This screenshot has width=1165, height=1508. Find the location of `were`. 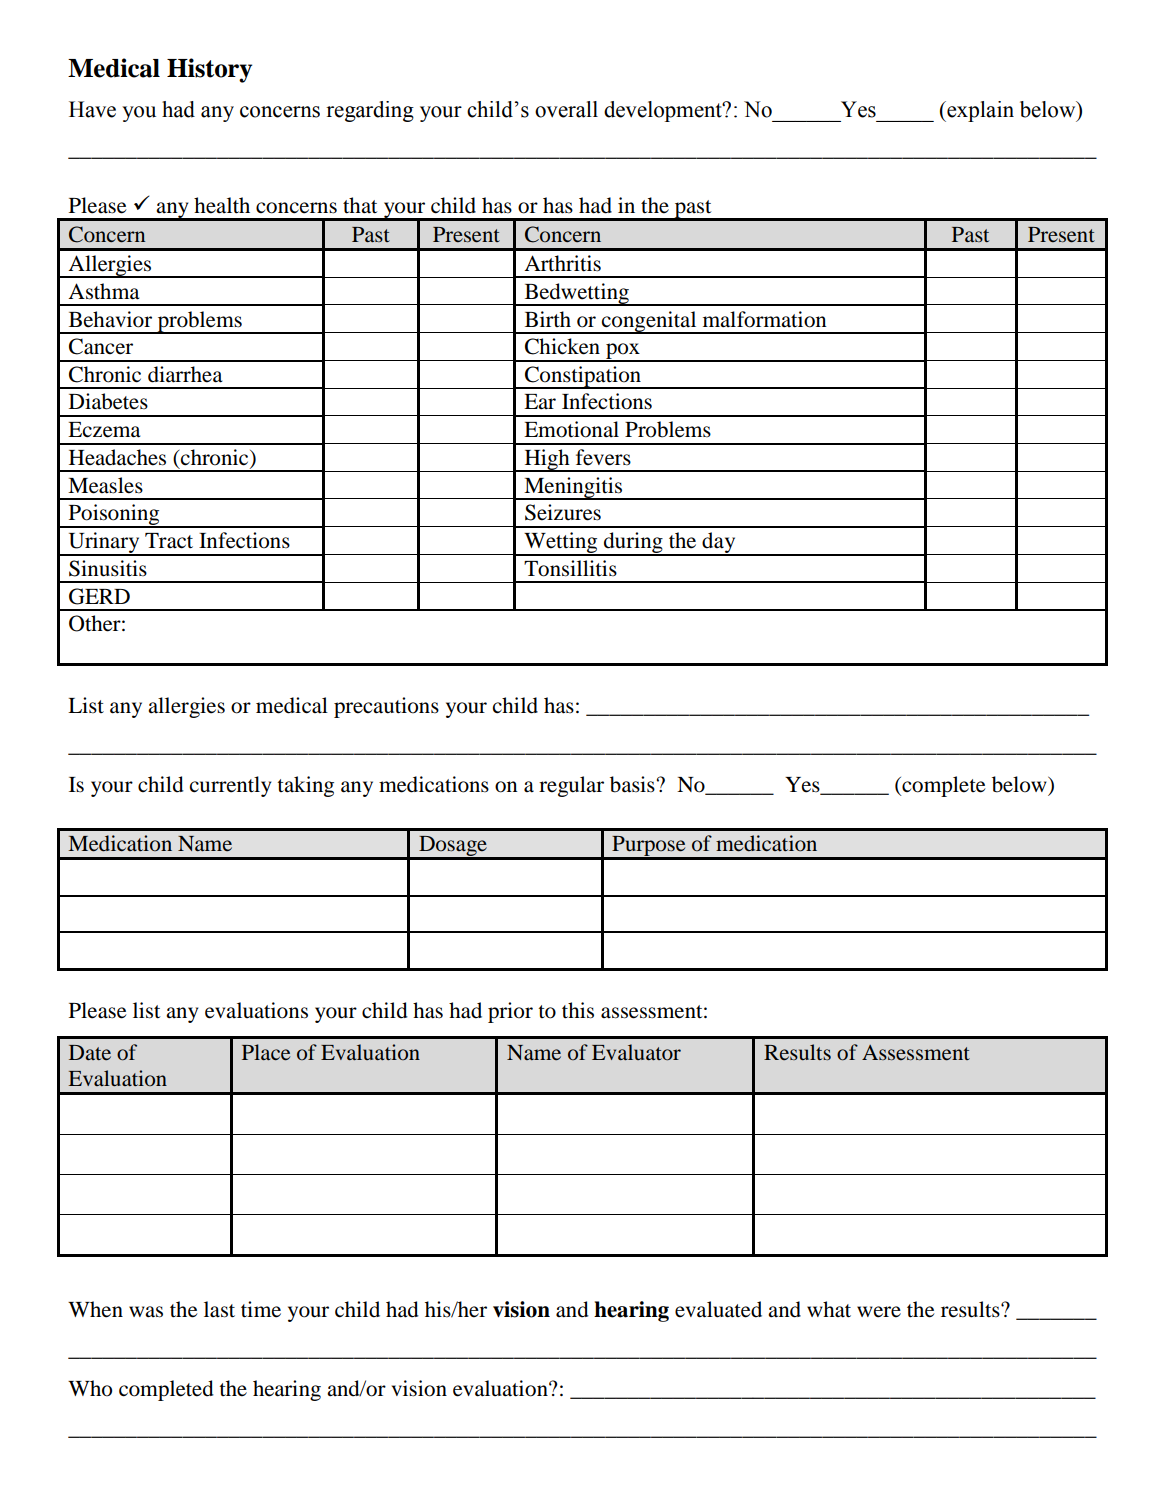

were is located at coordinates (879, 1312).
